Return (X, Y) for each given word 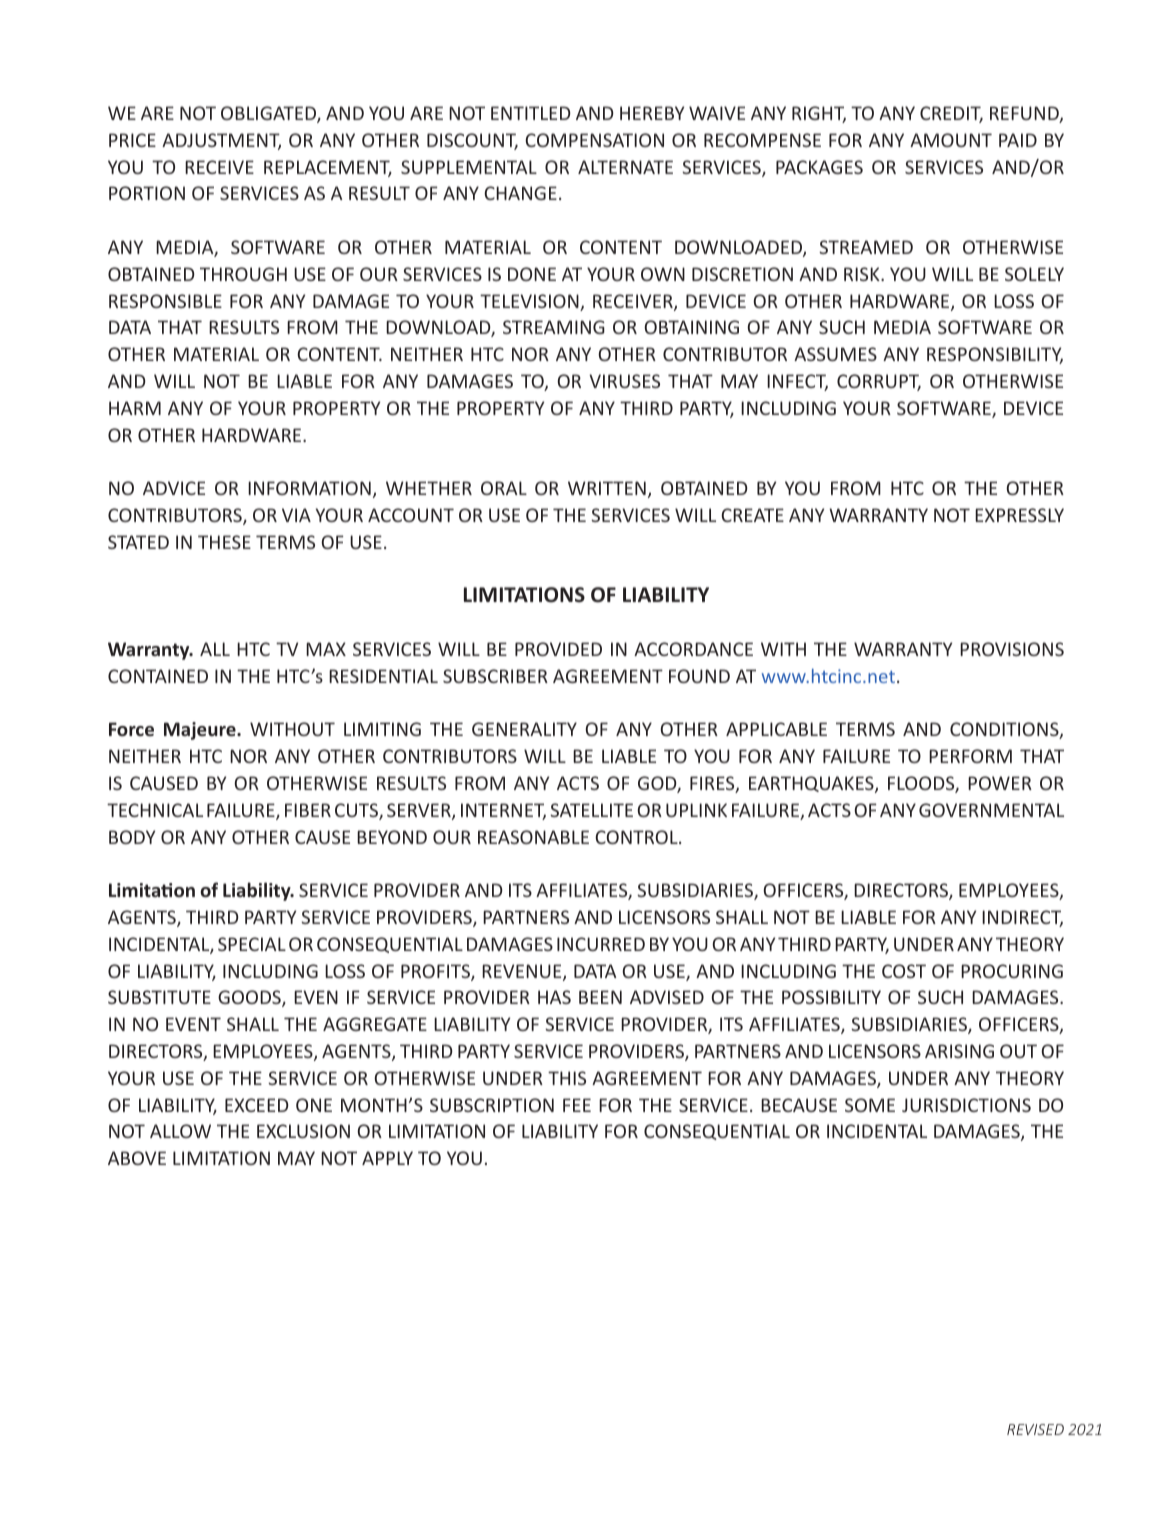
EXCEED (257, 1105)
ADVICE (174, 488)
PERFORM (970, 756)
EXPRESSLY (1019, 515)
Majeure (201, 731)
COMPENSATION (594, 140)
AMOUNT (951, 140)
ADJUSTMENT (221, 141)
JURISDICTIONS (966, 1105)
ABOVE (137, 1158)
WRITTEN (607, 488)
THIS (567, 1078)
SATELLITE (591, 810)
